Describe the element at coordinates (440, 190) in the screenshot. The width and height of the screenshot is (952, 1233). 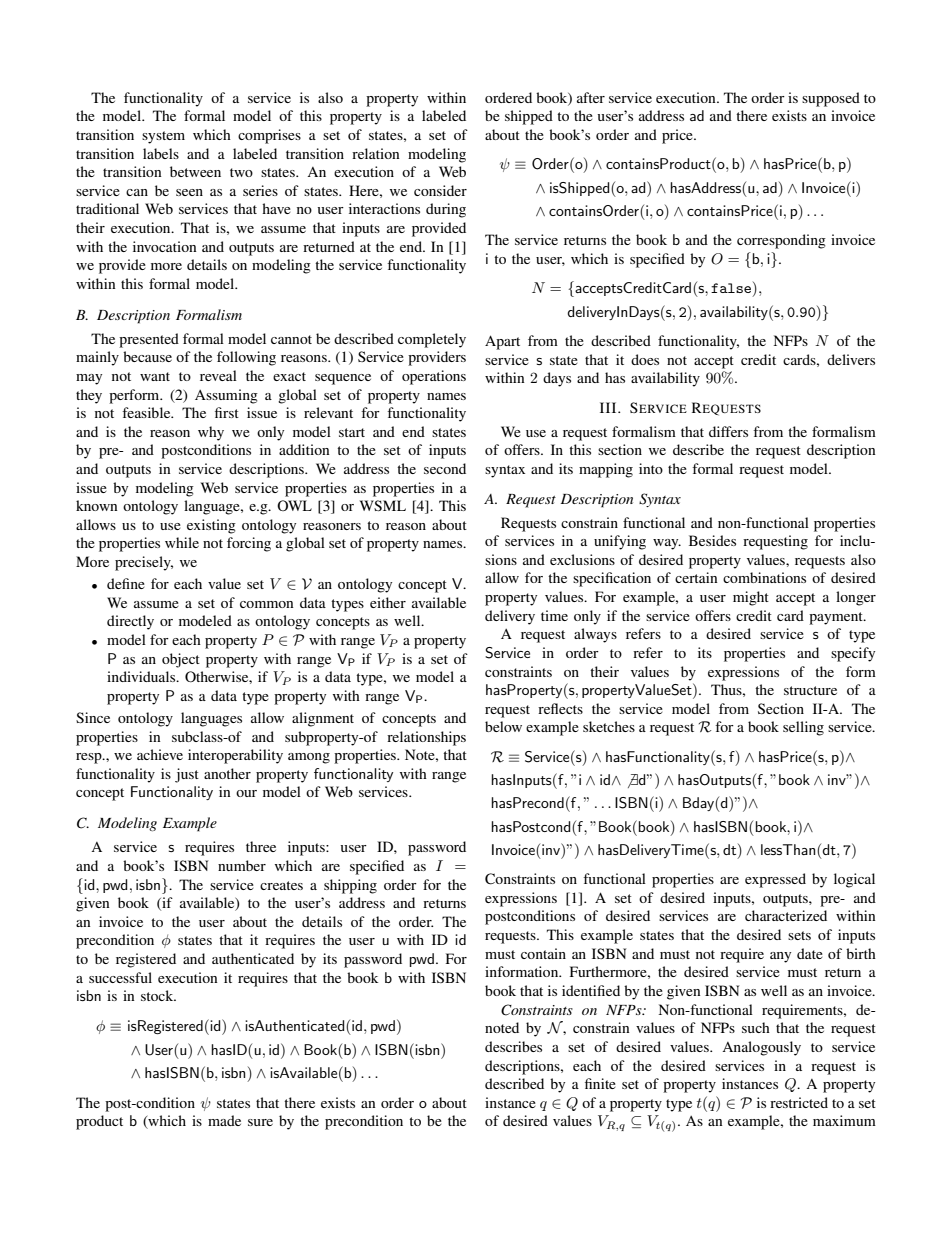
I see `consider` at that location.
